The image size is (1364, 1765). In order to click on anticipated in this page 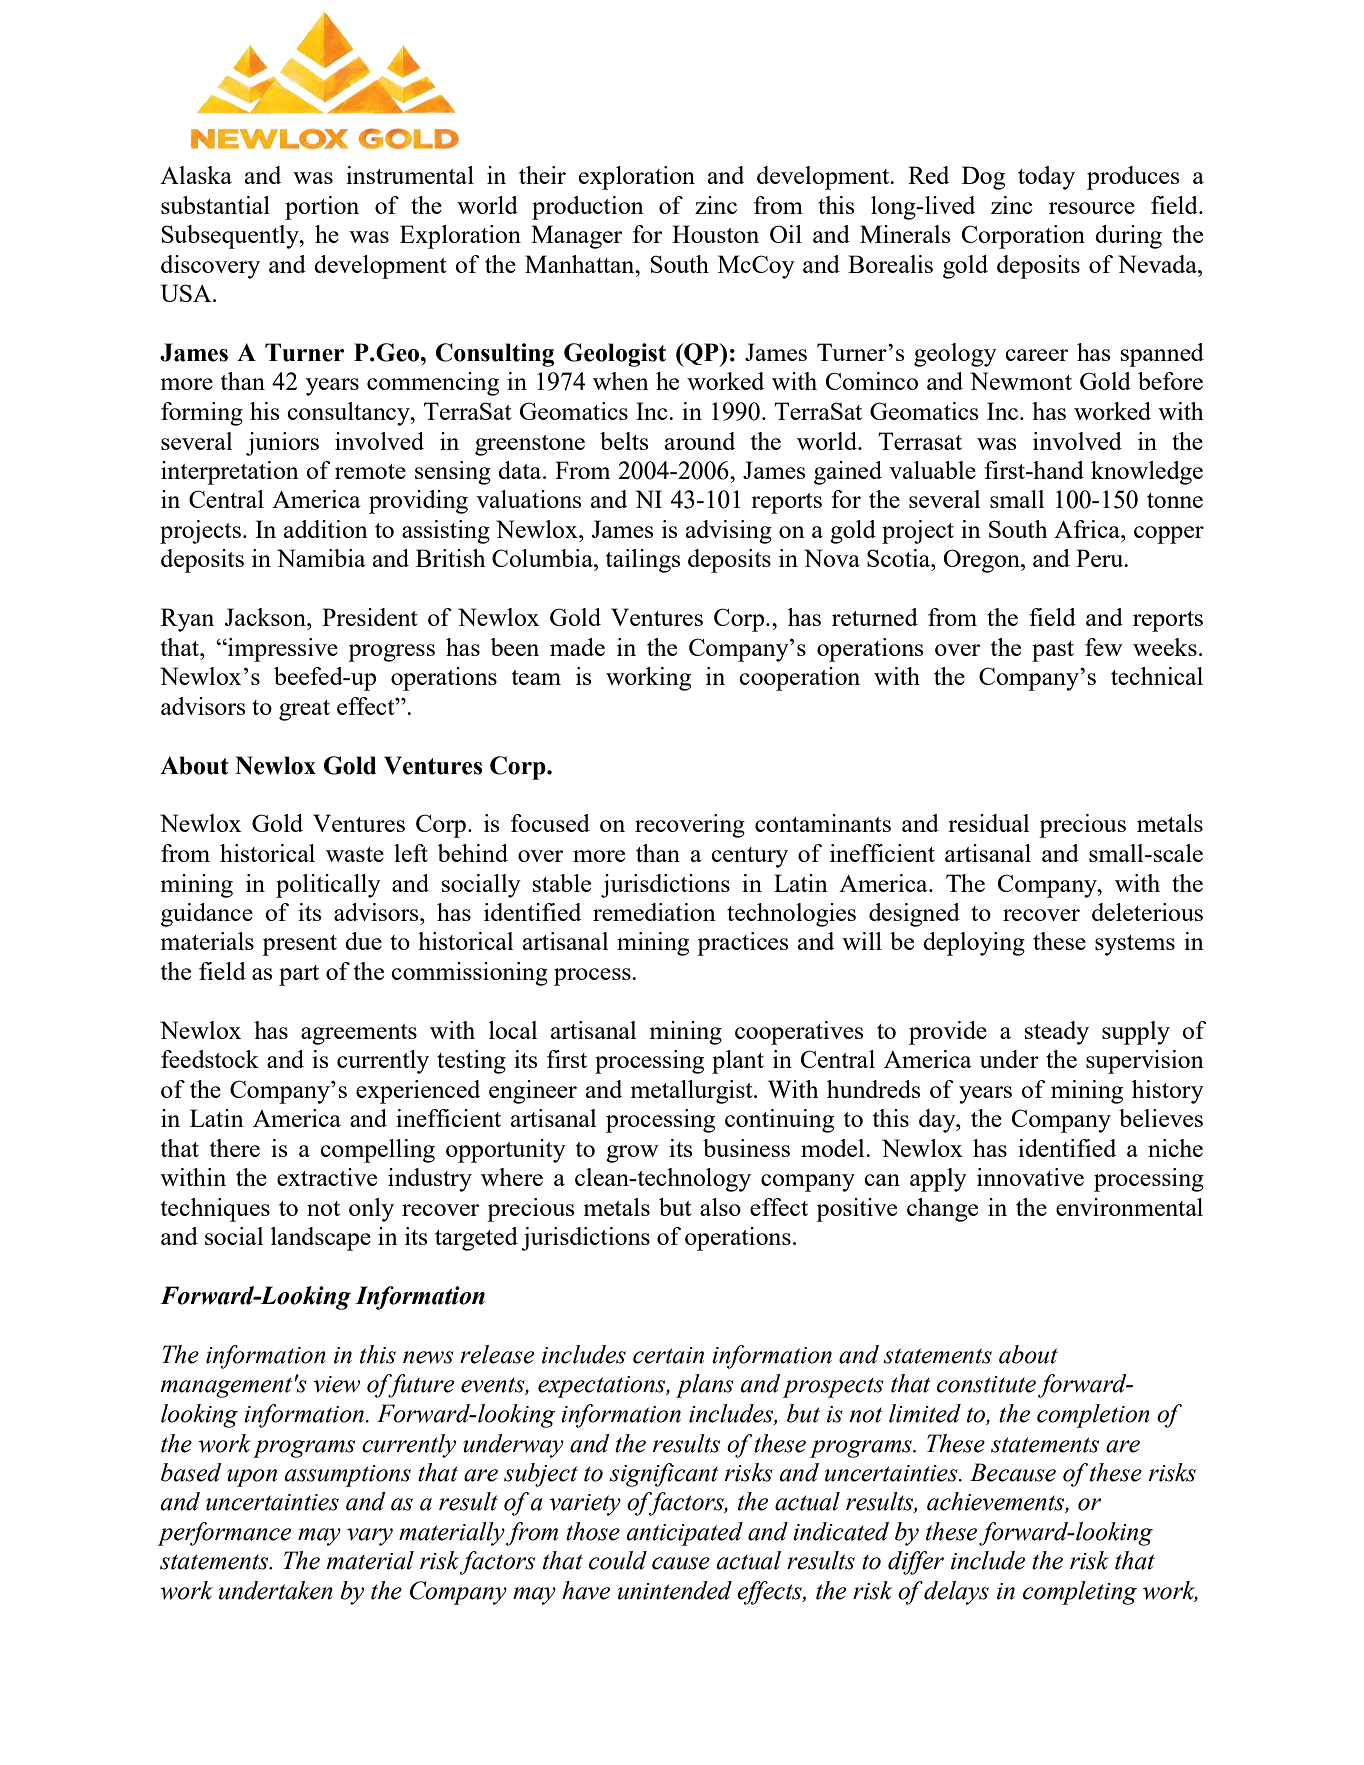, I will do `click(685, 1534)`.
